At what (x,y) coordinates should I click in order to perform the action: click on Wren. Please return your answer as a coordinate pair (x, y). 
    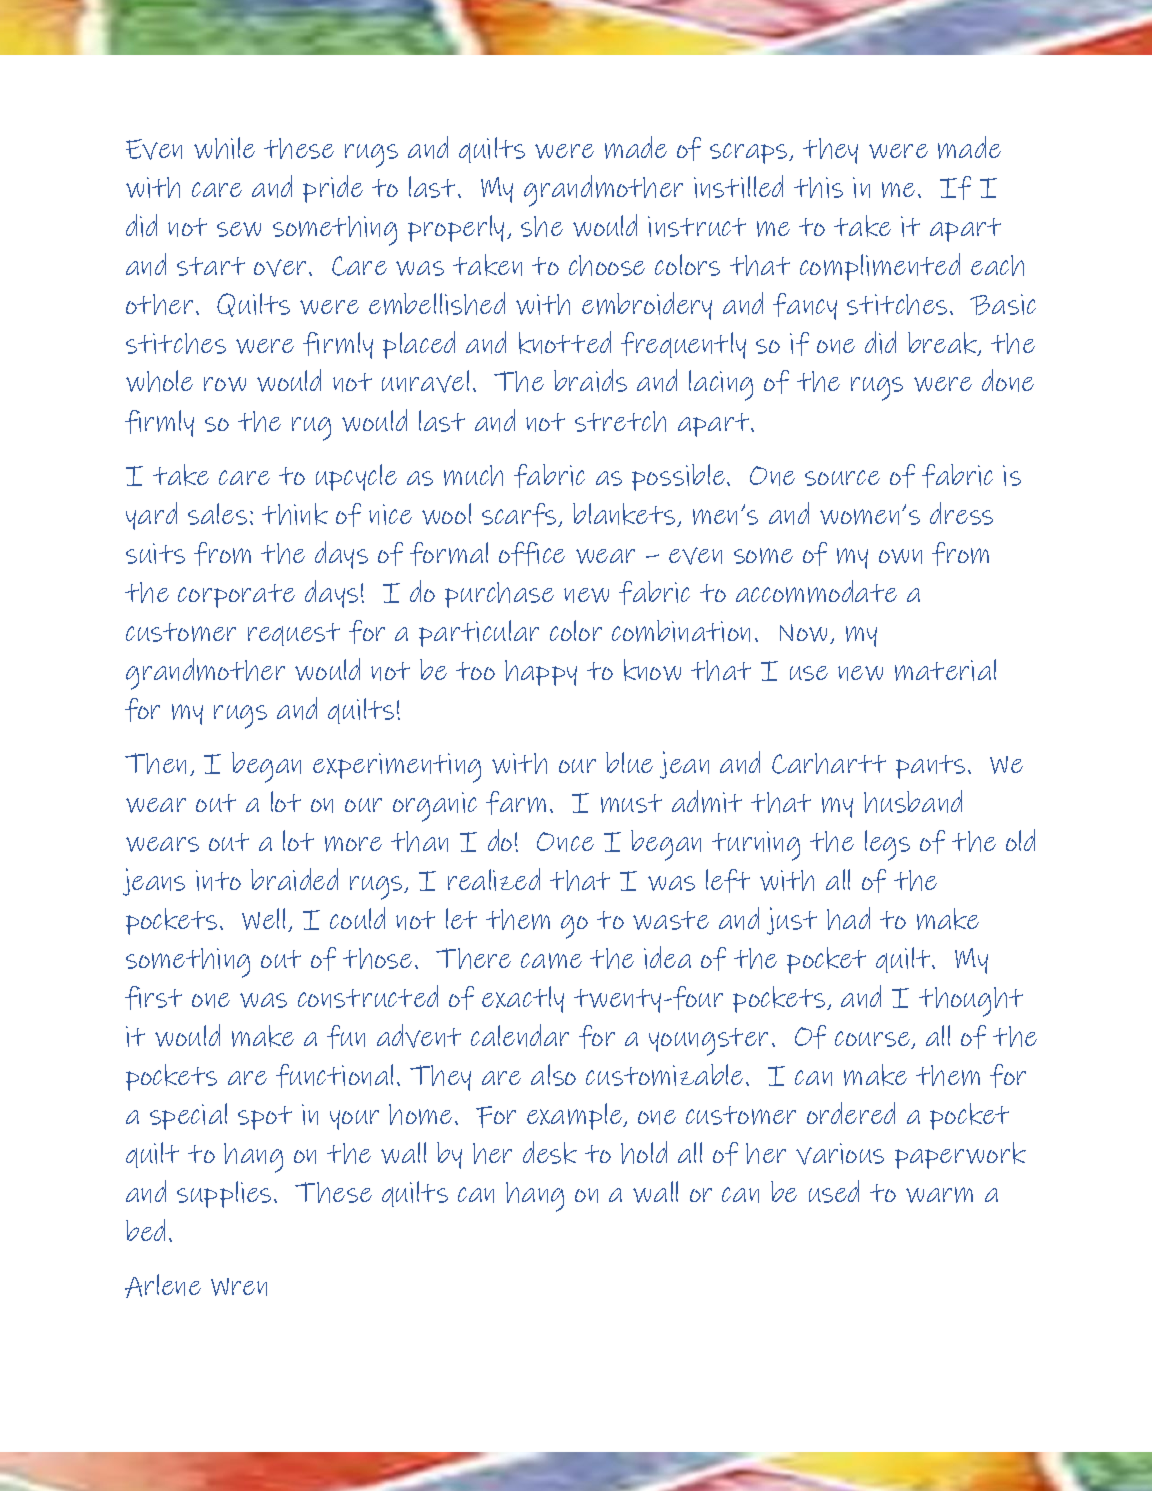
    Looking at the image, I should click on (239, 1287).
